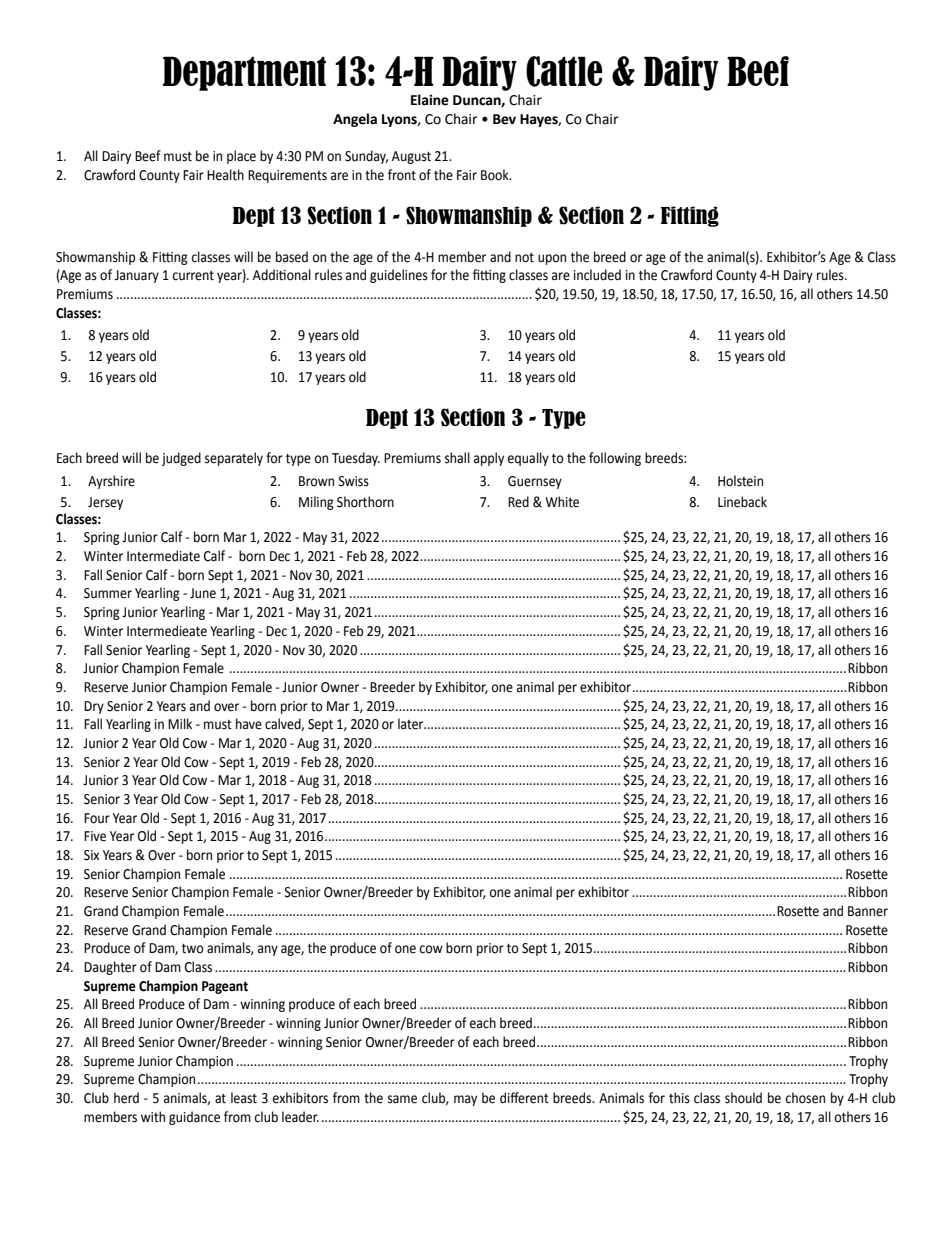 This screenshot has height=1233, width=952. Describe the element at coordinates (518, 502) in the screenshot. I see `Red` at that location.
